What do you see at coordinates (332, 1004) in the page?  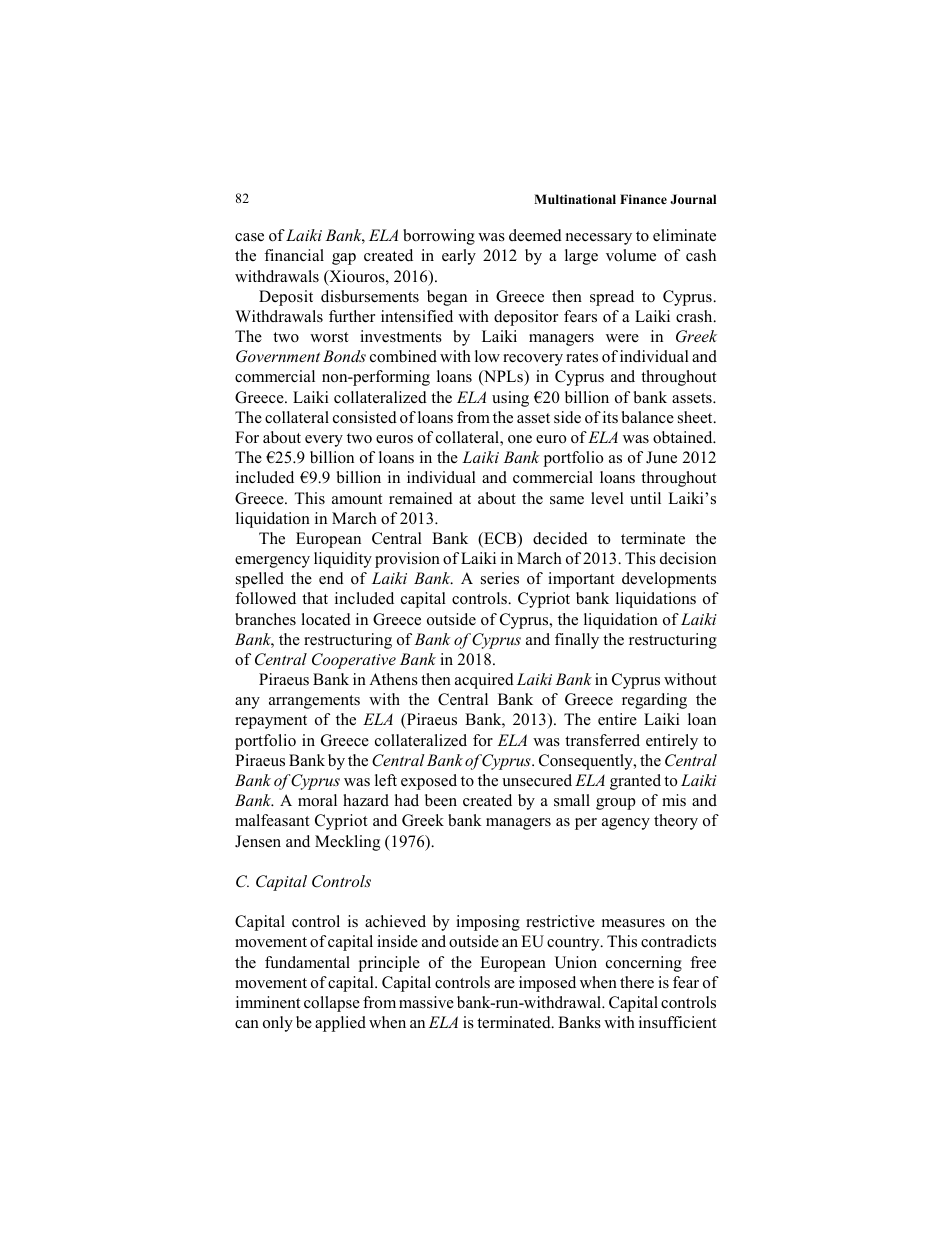 I see `collapse` at bounding box center [332, 1004].
